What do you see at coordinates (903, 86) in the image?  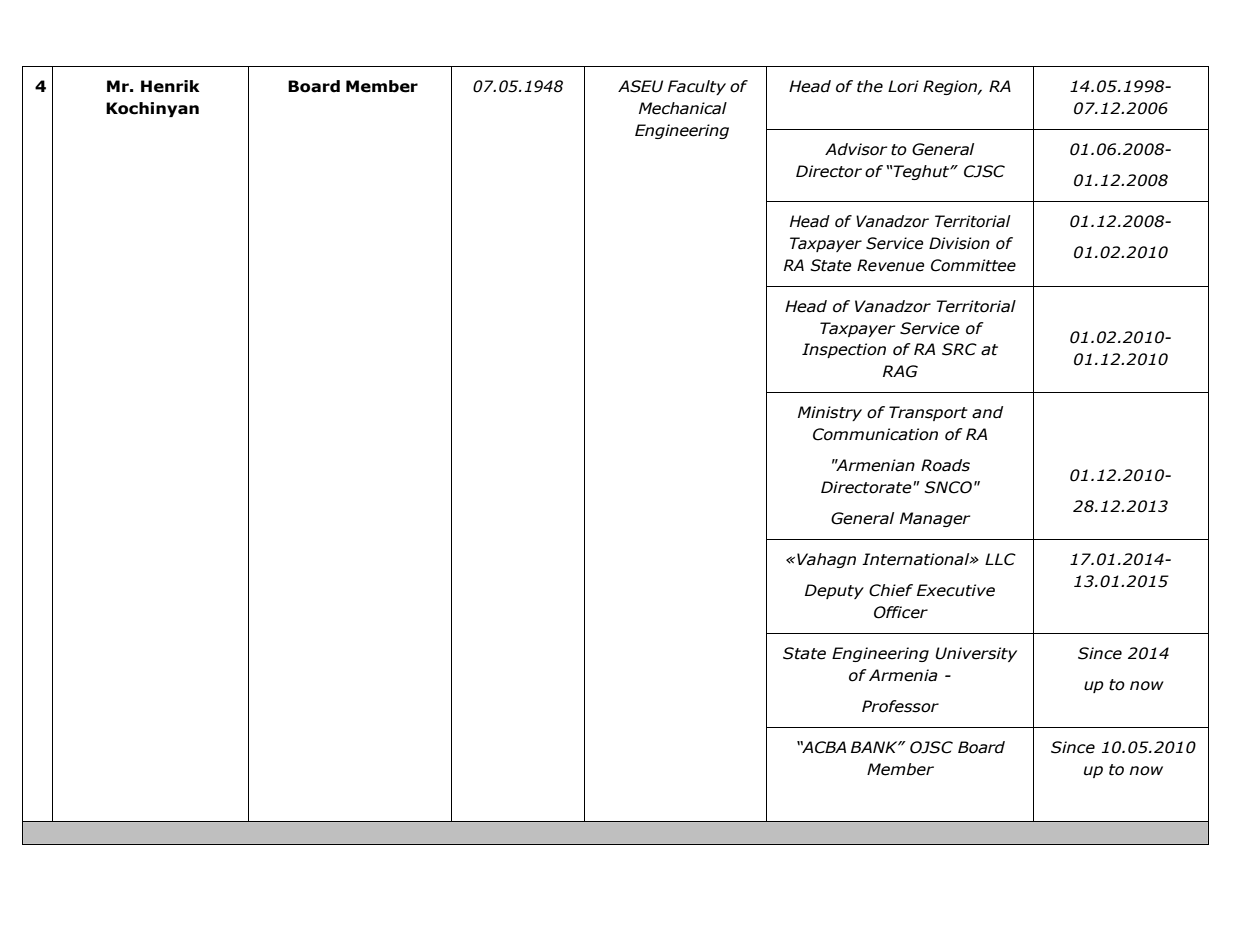 I see `Lori` at bounding box center [903, 86].
